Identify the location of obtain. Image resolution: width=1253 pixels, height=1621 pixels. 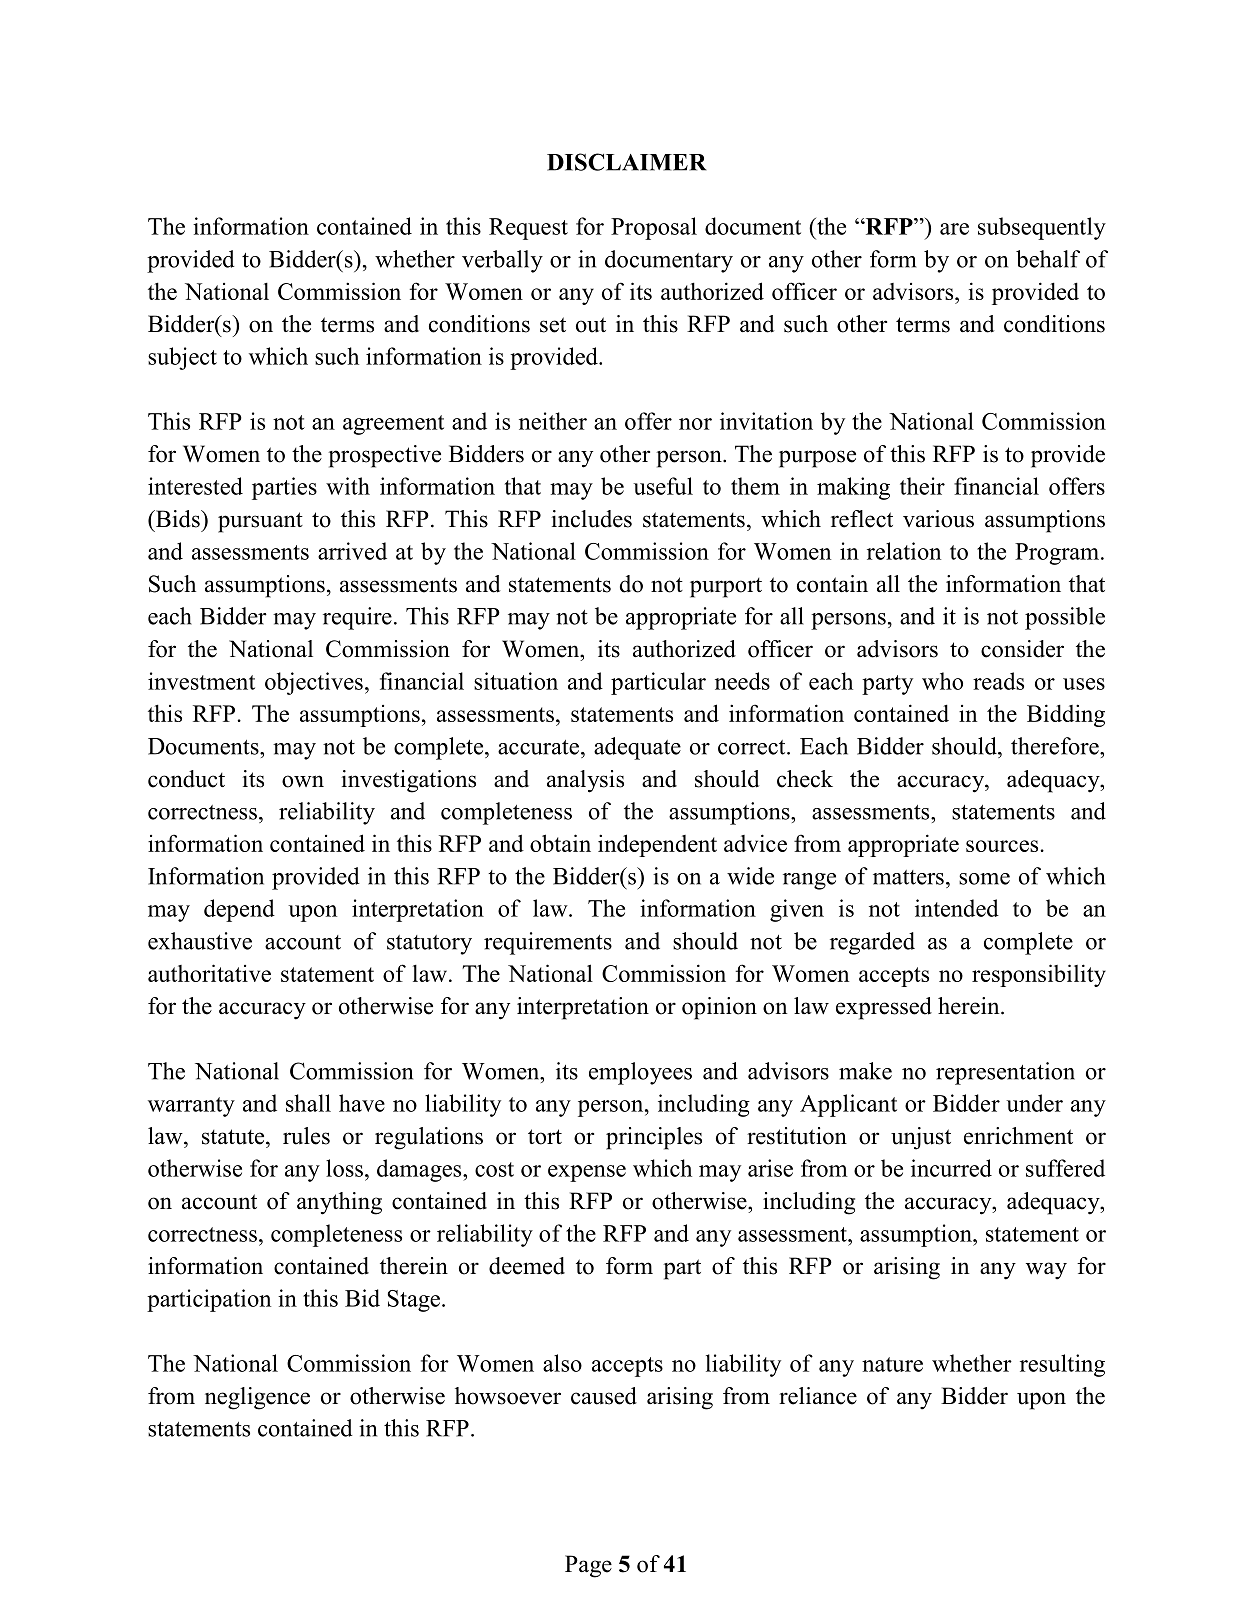
(560, 843).
